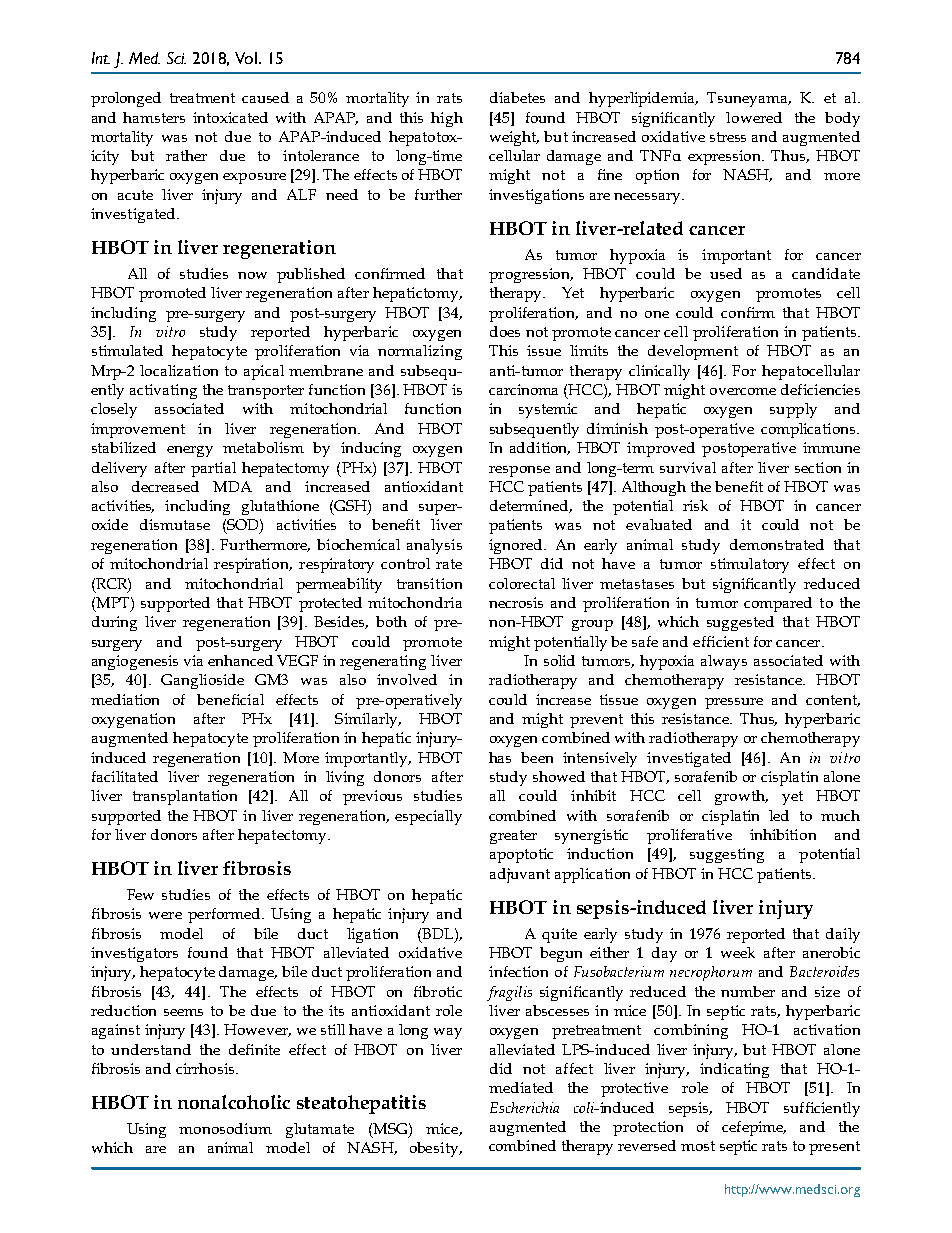 The image size is (952, 1233). Describe the element at coordinates (524, 1107) in the image. I see `Escherichia` at that location.
